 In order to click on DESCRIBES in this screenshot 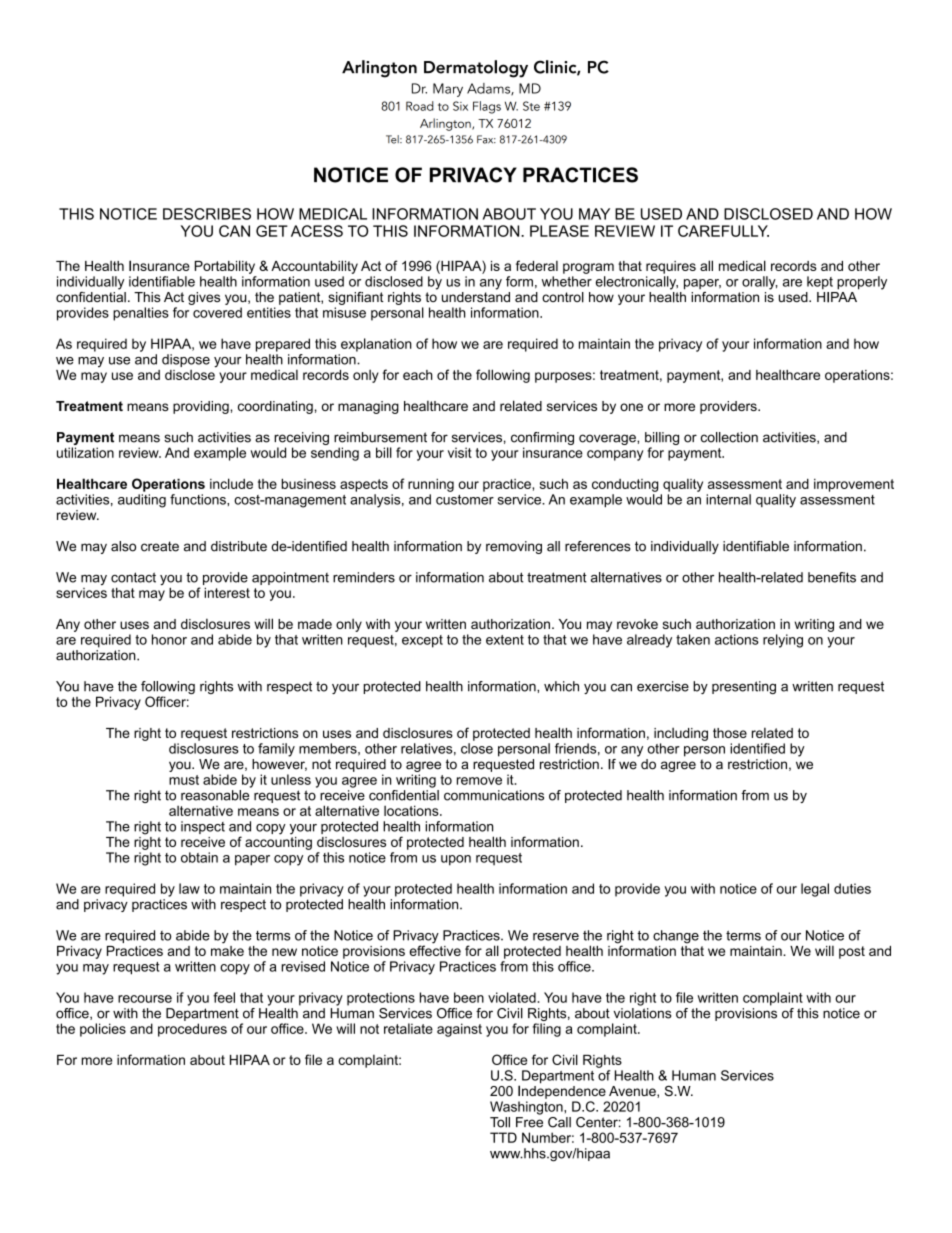, I will do `click(207, 214)`.
